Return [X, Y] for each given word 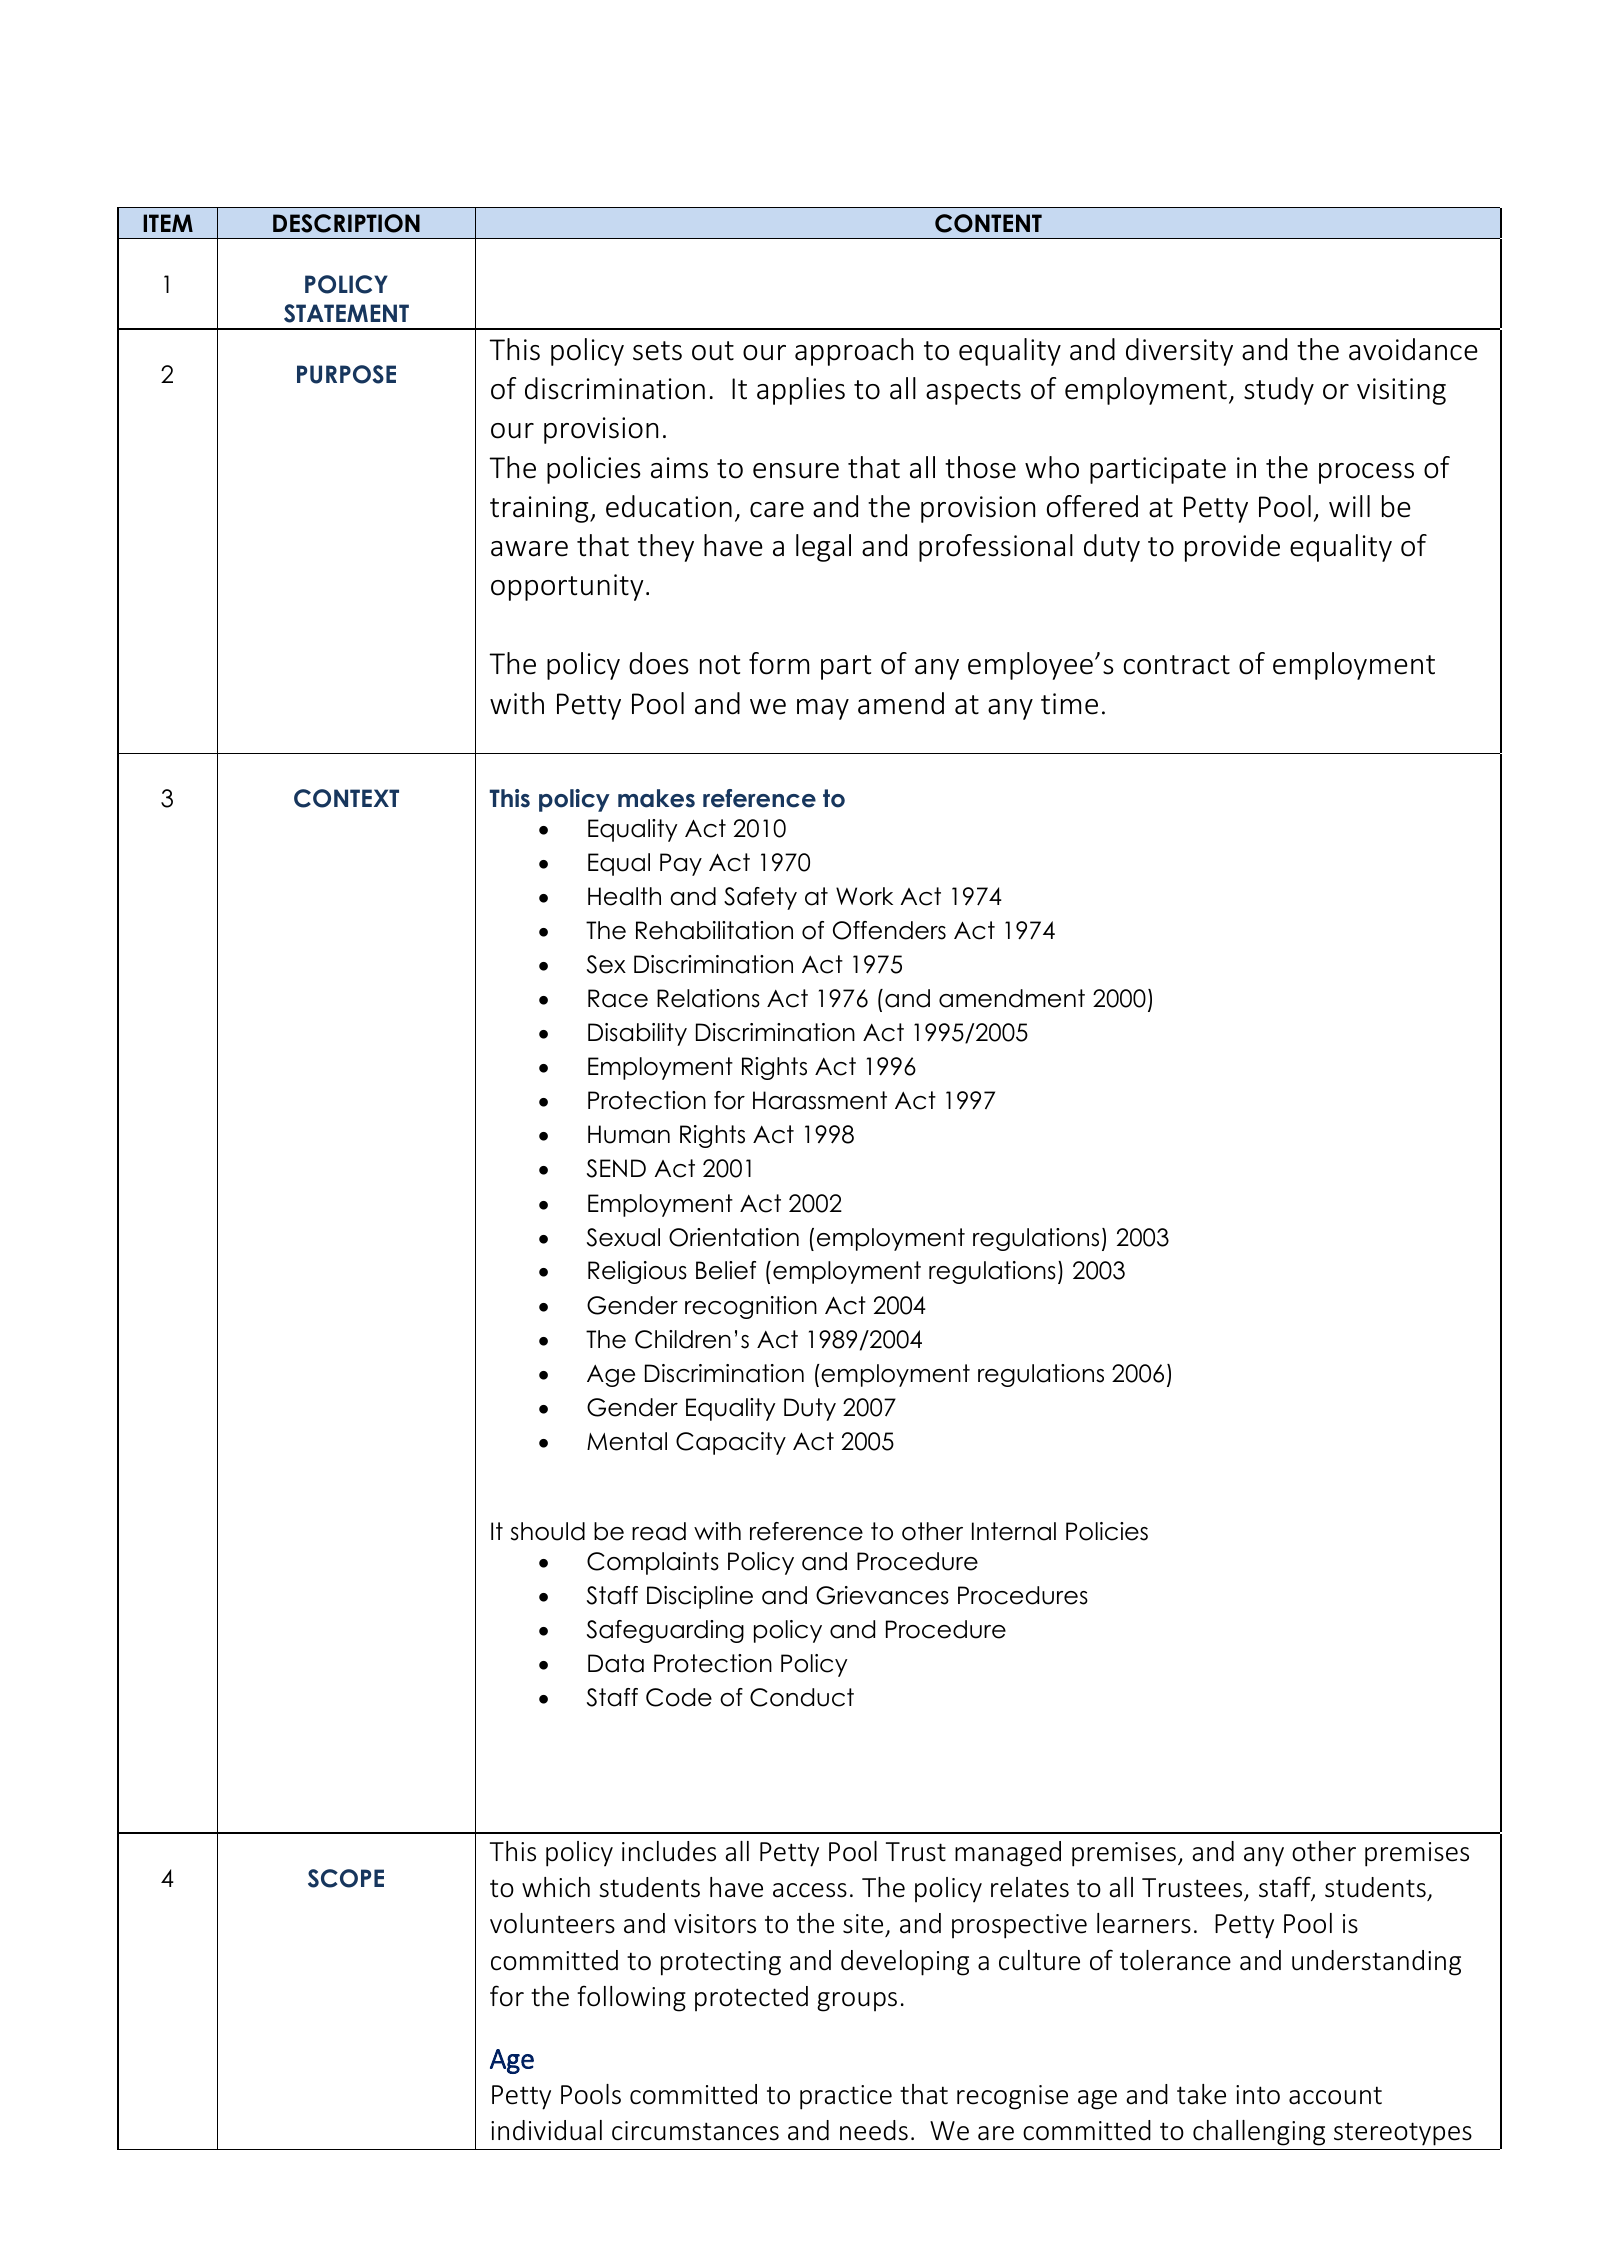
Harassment [820, 1100]
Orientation [734, 1237]
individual [546, 2130]
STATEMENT [346, 313]
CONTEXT [346, 798]
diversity [1179, 352]
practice [846, 2097]
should [548, 1531]
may [823, 709]
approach [854, 352]
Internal [1014, 1531]
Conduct [802, 1697]
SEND [616, 1168]
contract [1177, 665]
